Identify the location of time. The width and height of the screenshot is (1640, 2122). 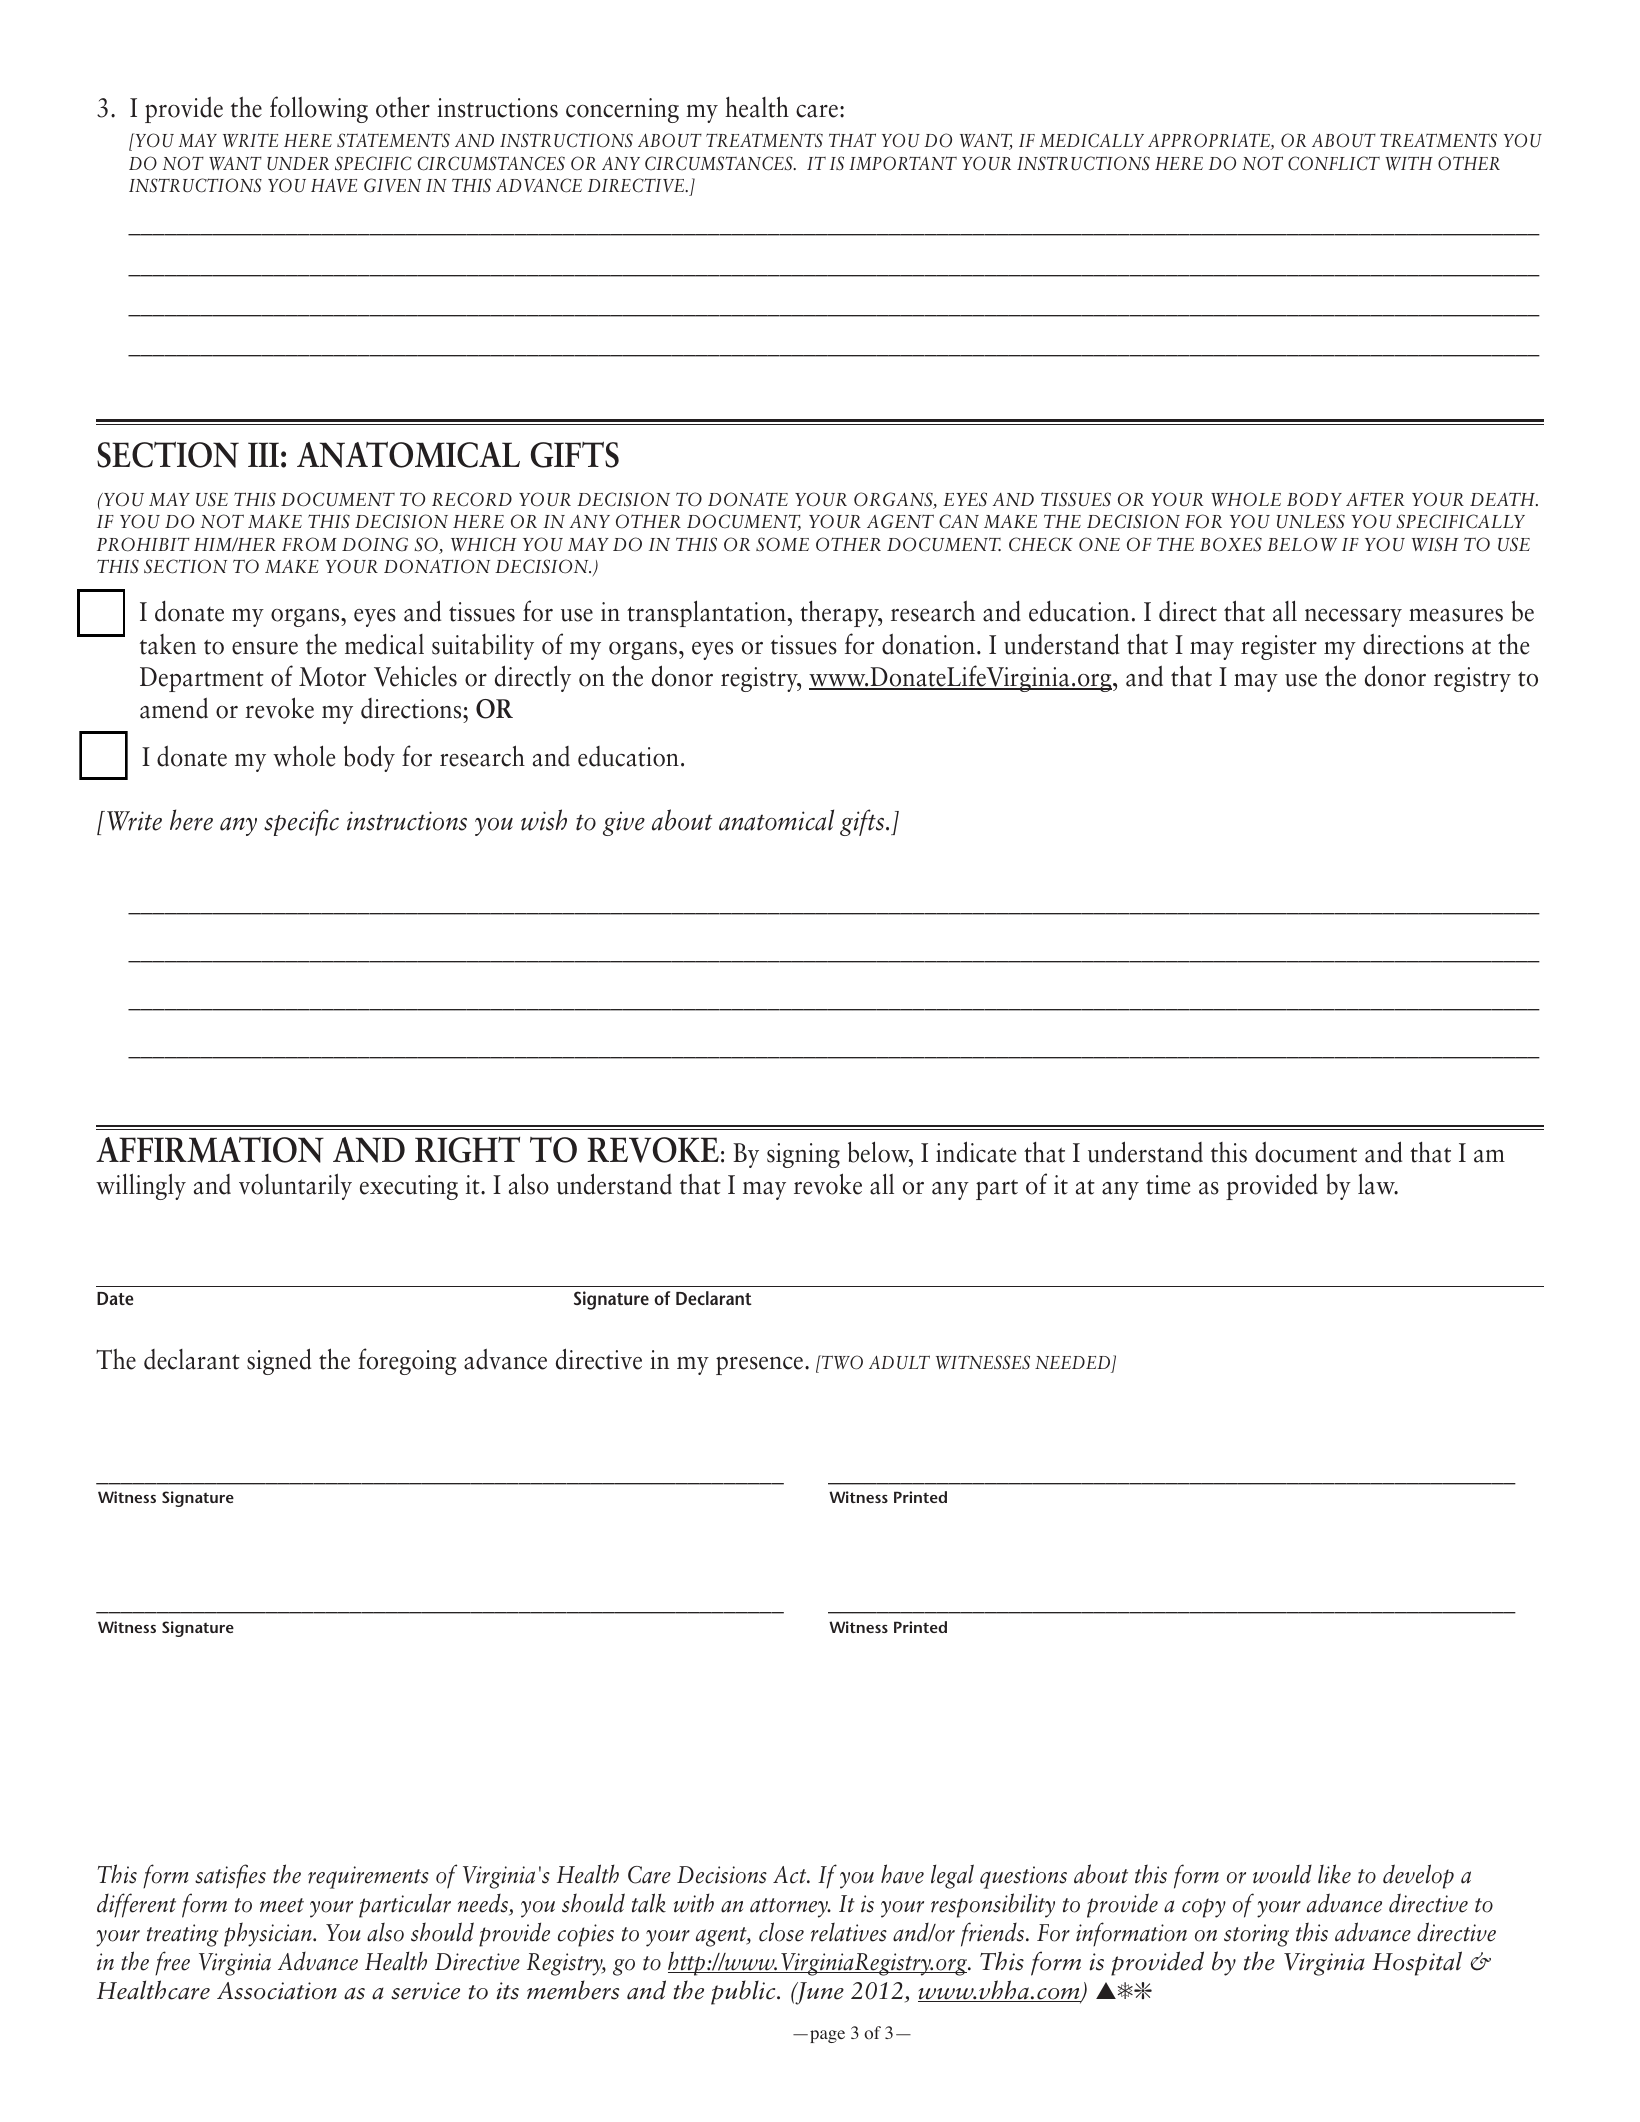
(1168, 1185).
